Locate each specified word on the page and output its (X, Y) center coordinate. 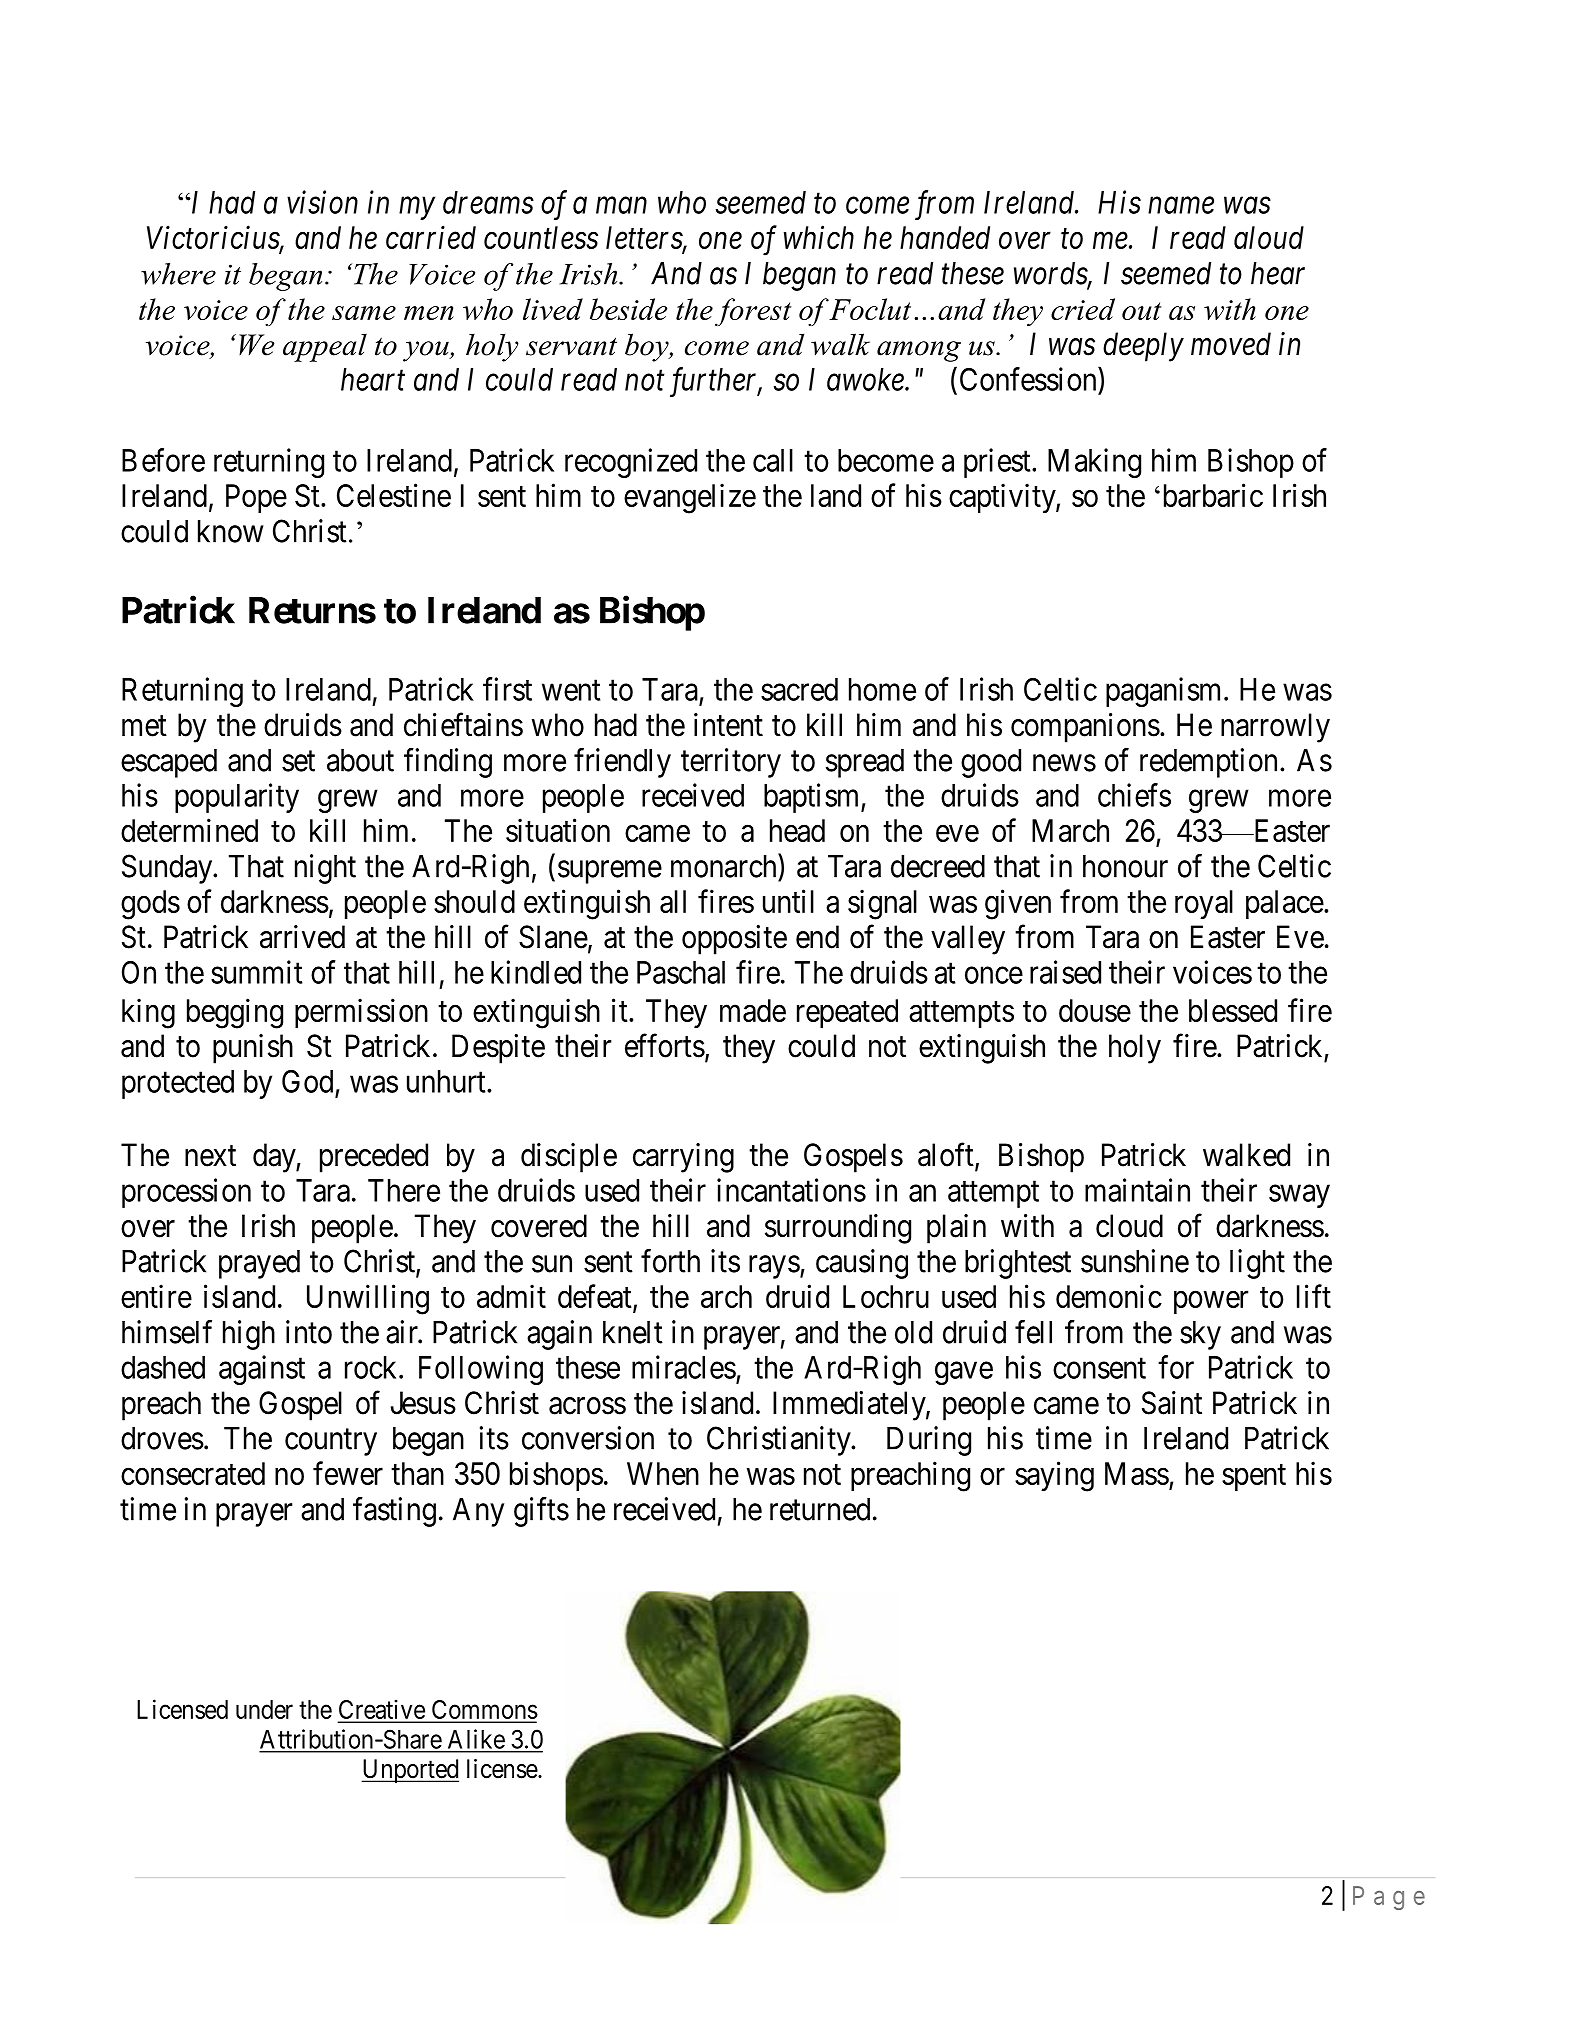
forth (670, 1261)
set (298, 761)
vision (322, 202)
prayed (259, 1264)
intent (728, 725)
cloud (1129, 1226)
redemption (1208, 763)
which (819, 237)
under (264, 1709)
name (1181, 205)
